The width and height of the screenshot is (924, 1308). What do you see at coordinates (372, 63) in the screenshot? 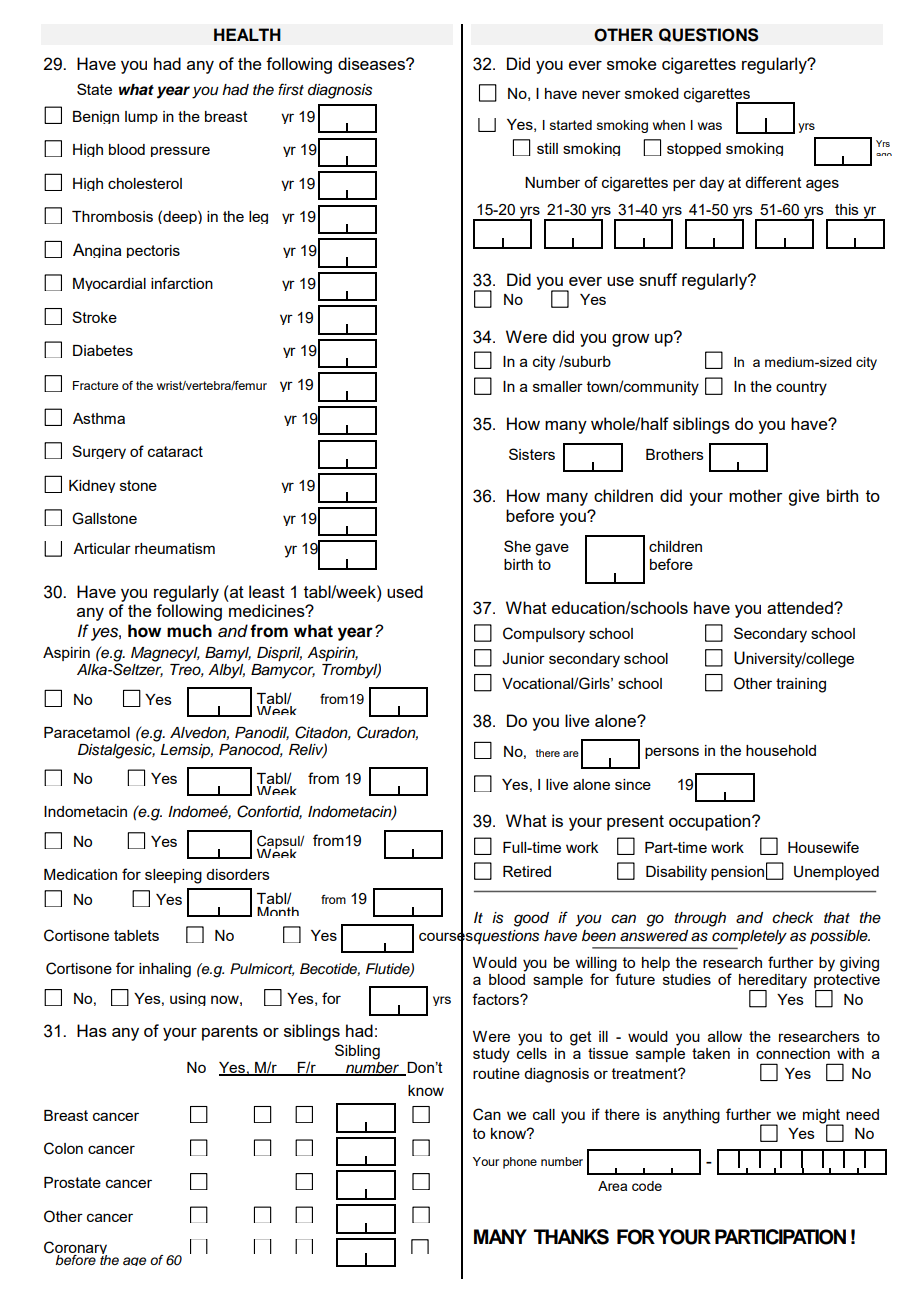
I see `diseases` at bounding box center [372, 63].
